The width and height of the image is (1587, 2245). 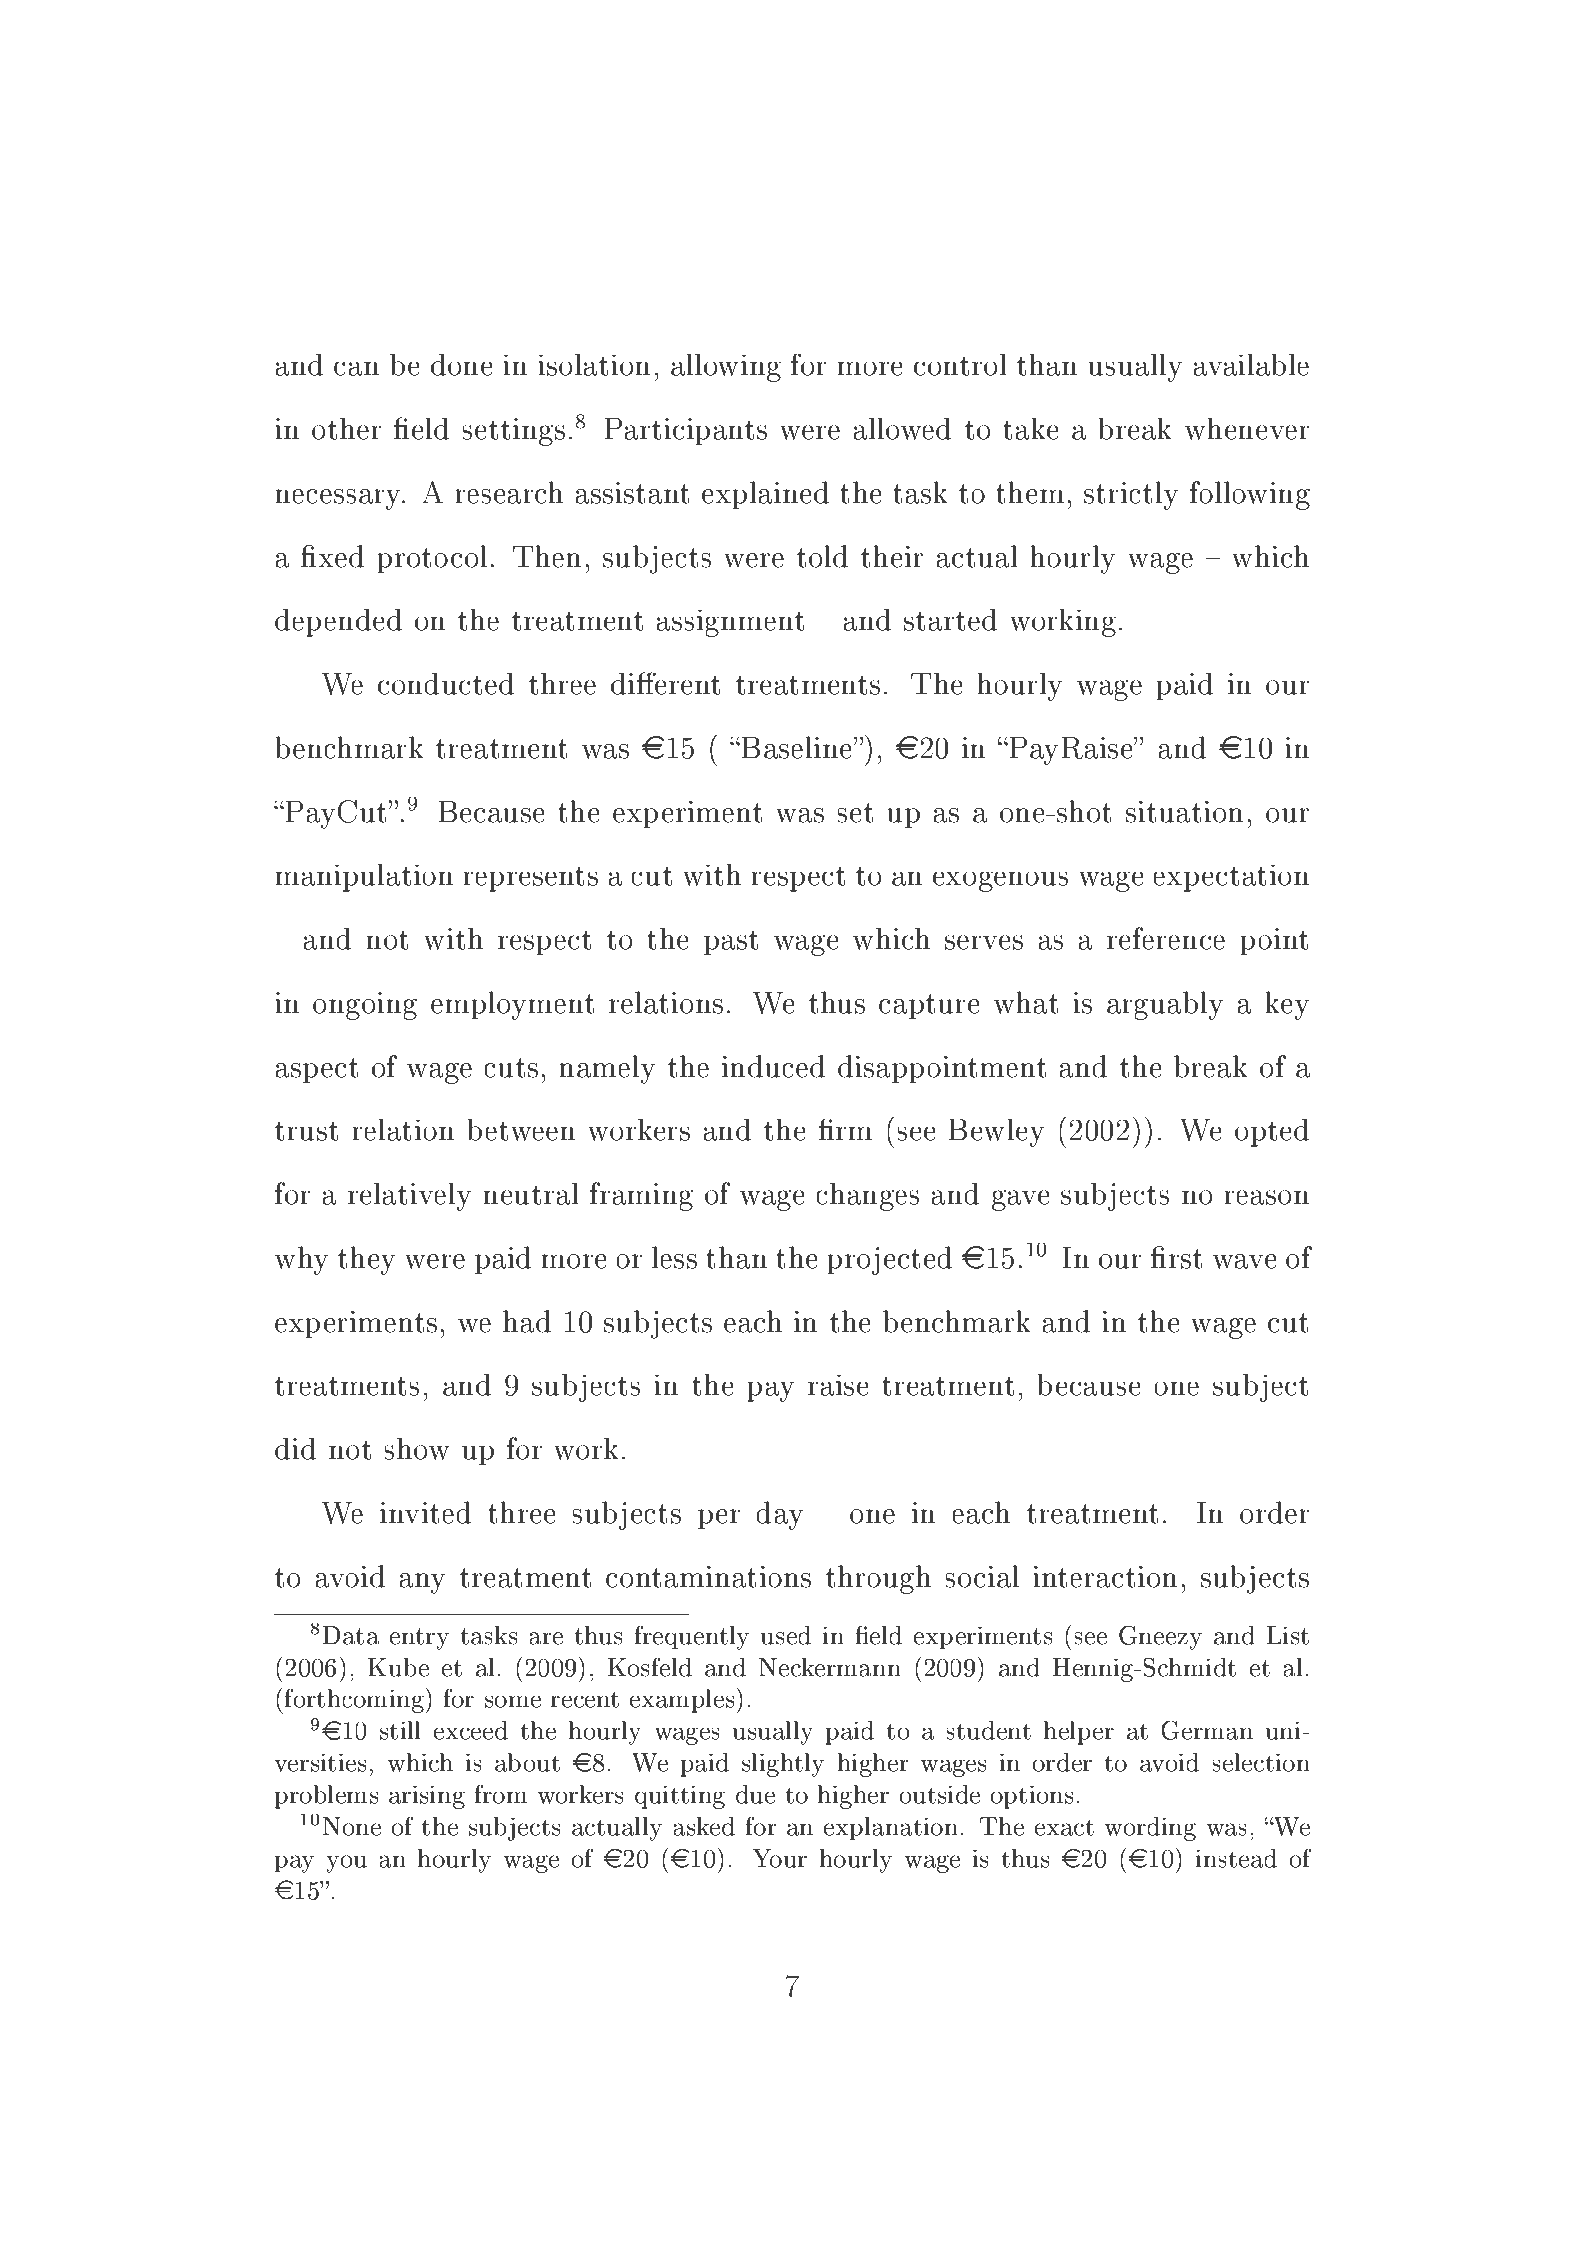 What do you see at coordinates (1245, 1261) in the image?
I see `wave` at bounding box center [1245, 1261].
